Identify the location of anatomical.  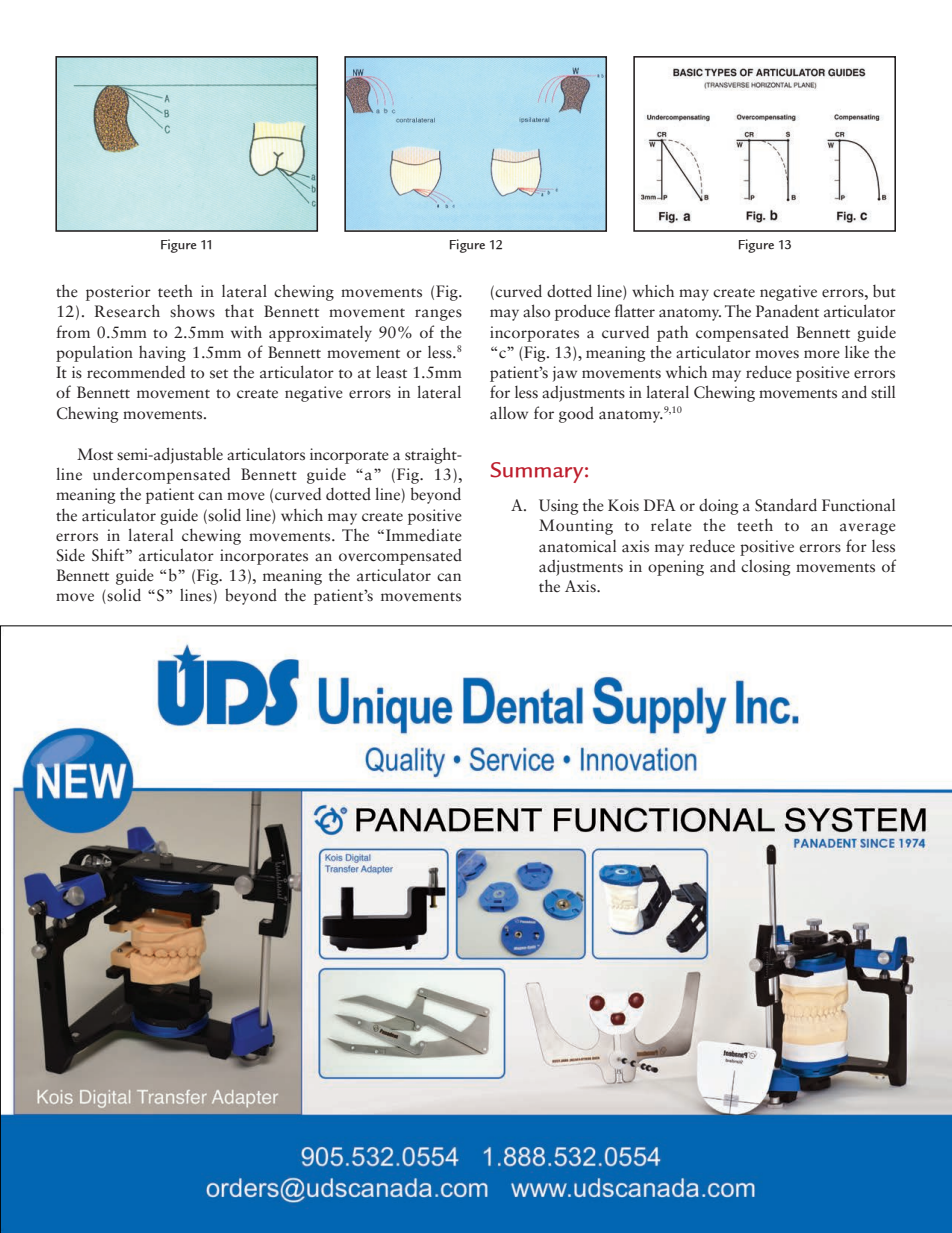
(577, 546).
